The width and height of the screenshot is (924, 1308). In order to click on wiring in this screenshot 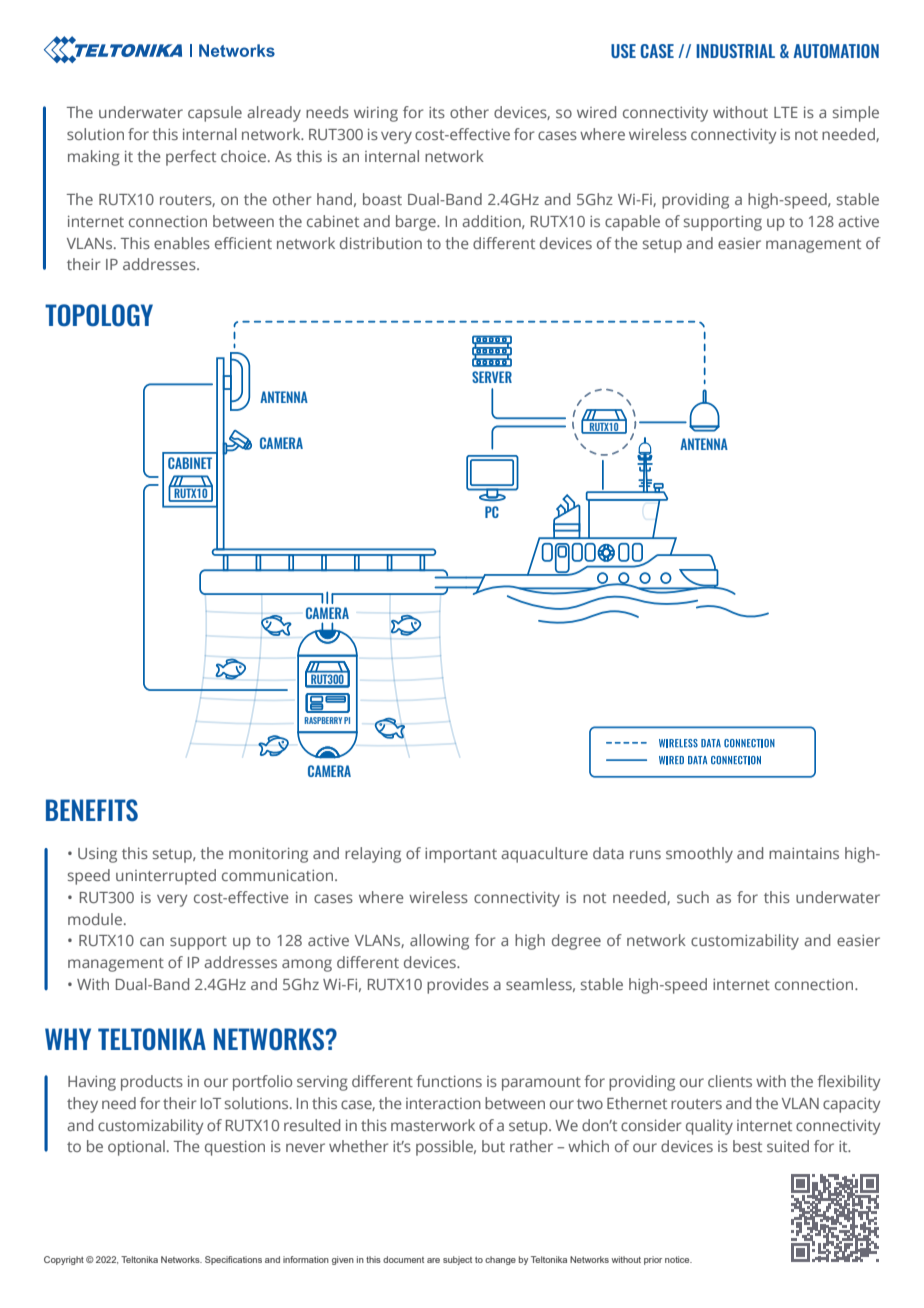, I will do `click(376, 114)`.
